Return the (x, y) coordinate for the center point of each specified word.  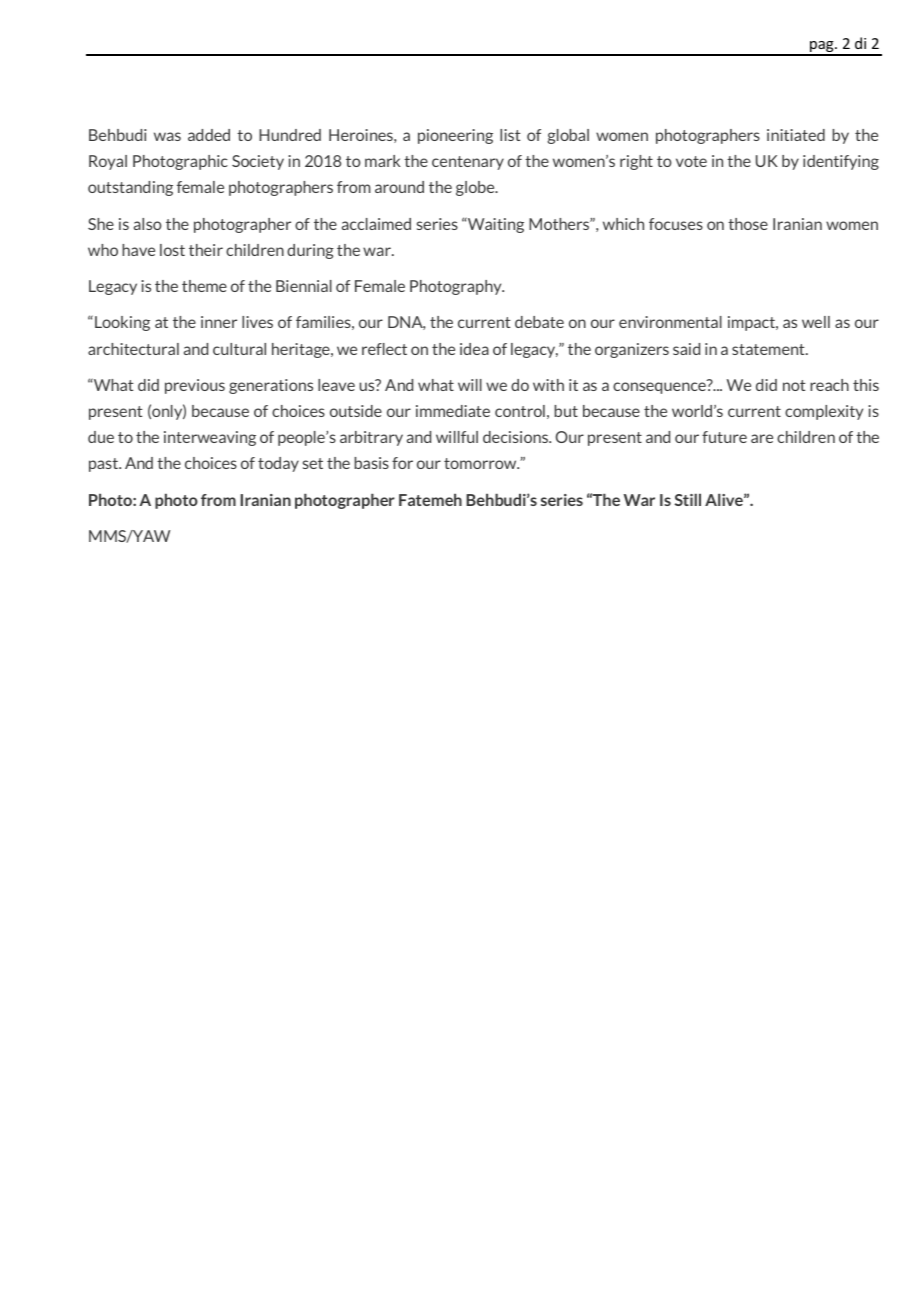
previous (195, 386)
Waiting (495, 225)
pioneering (455, 136)
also (148, 224)
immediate (453, 411)
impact (752, 323)
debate (539, 322)
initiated (796, 135)
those (748, 224)
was (167, 136)
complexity (824, 412)
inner (219, 322)
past (105, 465)
